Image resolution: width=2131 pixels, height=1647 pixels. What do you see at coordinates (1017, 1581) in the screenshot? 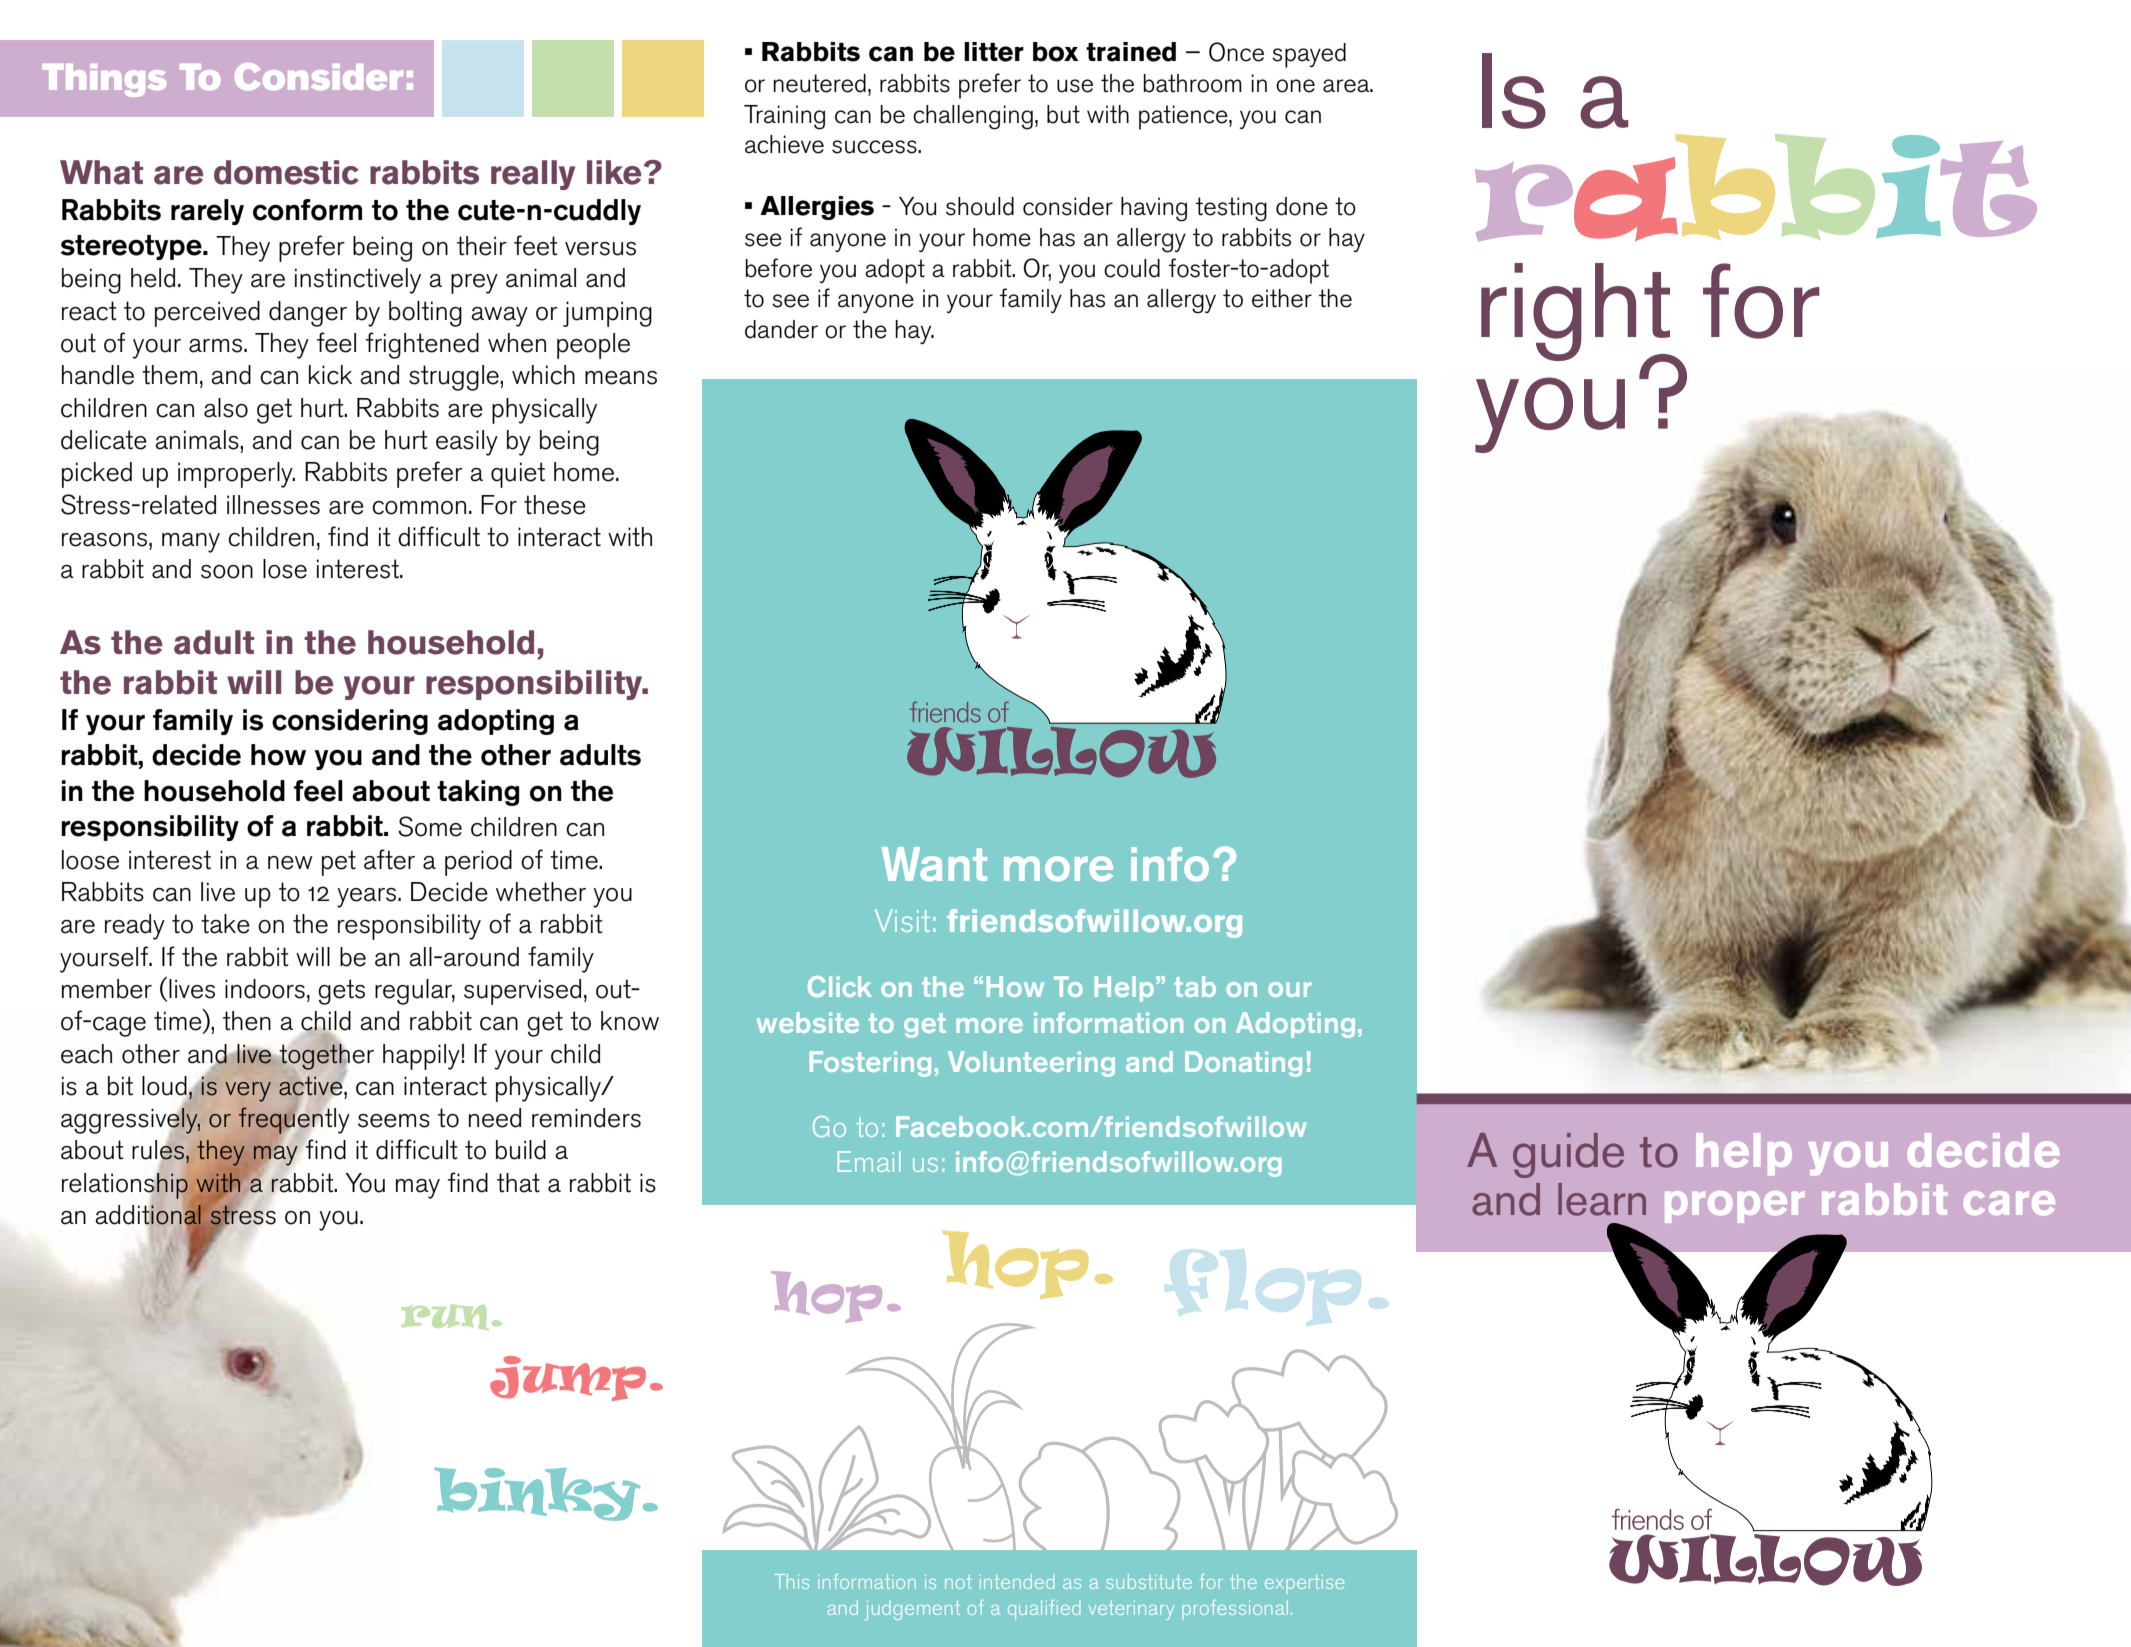
I see `intended` at bounding box center [1017, 1581].
